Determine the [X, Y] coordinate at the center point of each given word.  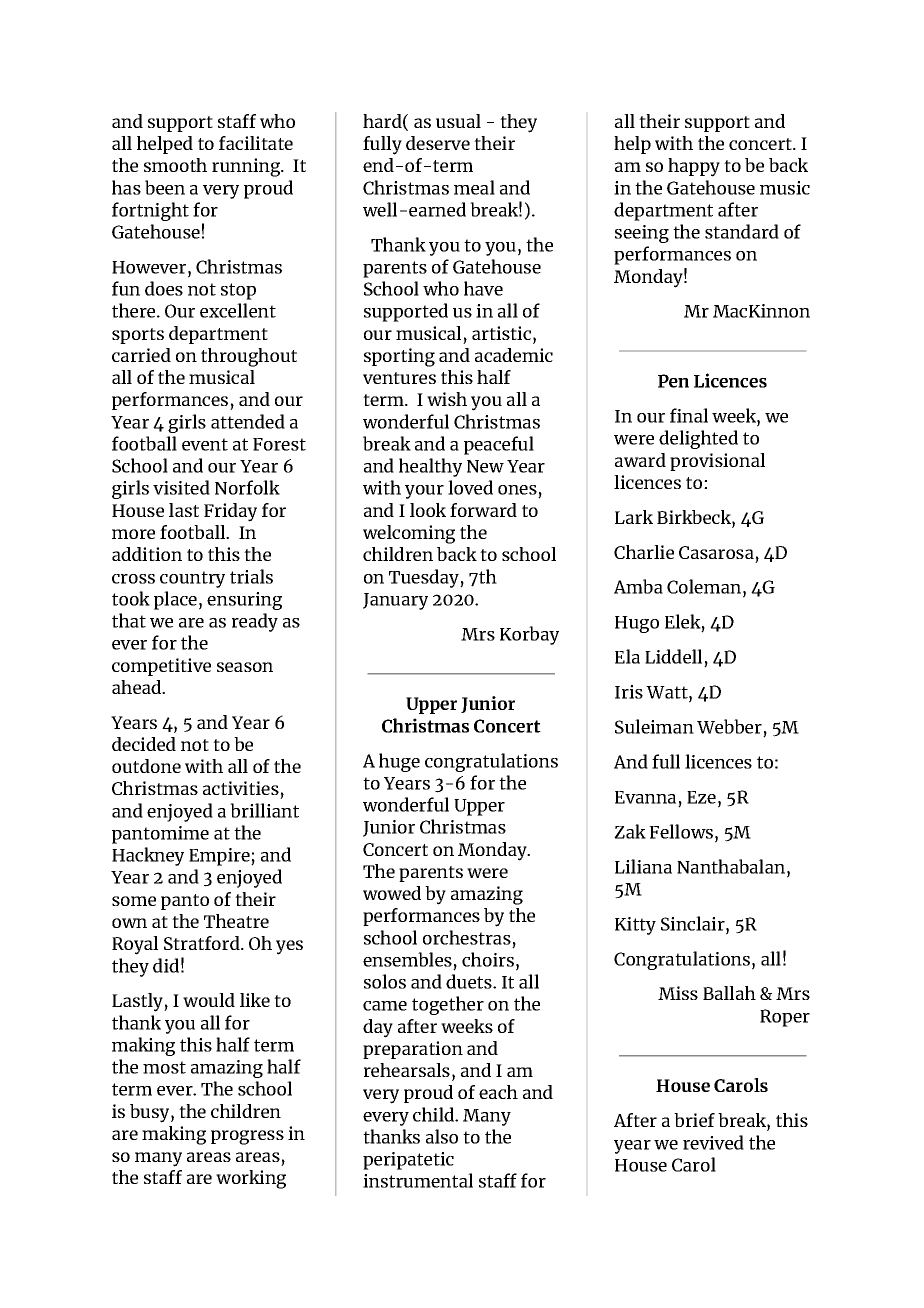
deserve [438, 143]
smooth [175, 165]
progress [247, 1137]
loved [470, 487]
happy [694, 167]
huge [399, 762]
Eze [701, 797]
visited [181, 487]
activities [241, 788]
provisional [717, 462]
